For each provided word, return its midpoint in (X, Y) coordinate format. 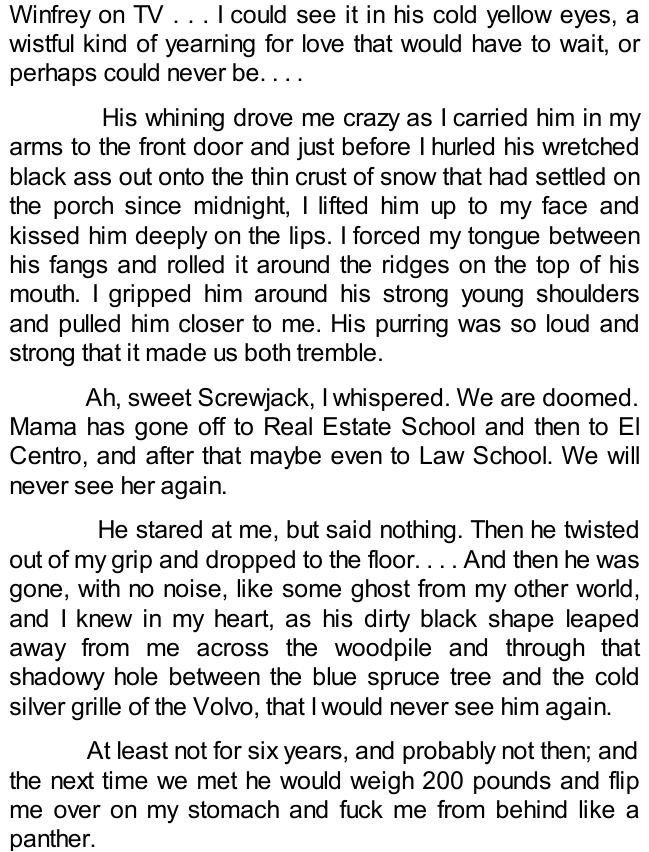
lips (307, 237)
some (312, 591)
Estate (357, 426)
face (564, 205)
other (541, 588)
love (323, 43)
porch (83, 207)
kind (105, 43)
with (99, 588)
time (125, 780)
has (106, 426)
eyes (585, 19)
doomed (586, 397)
